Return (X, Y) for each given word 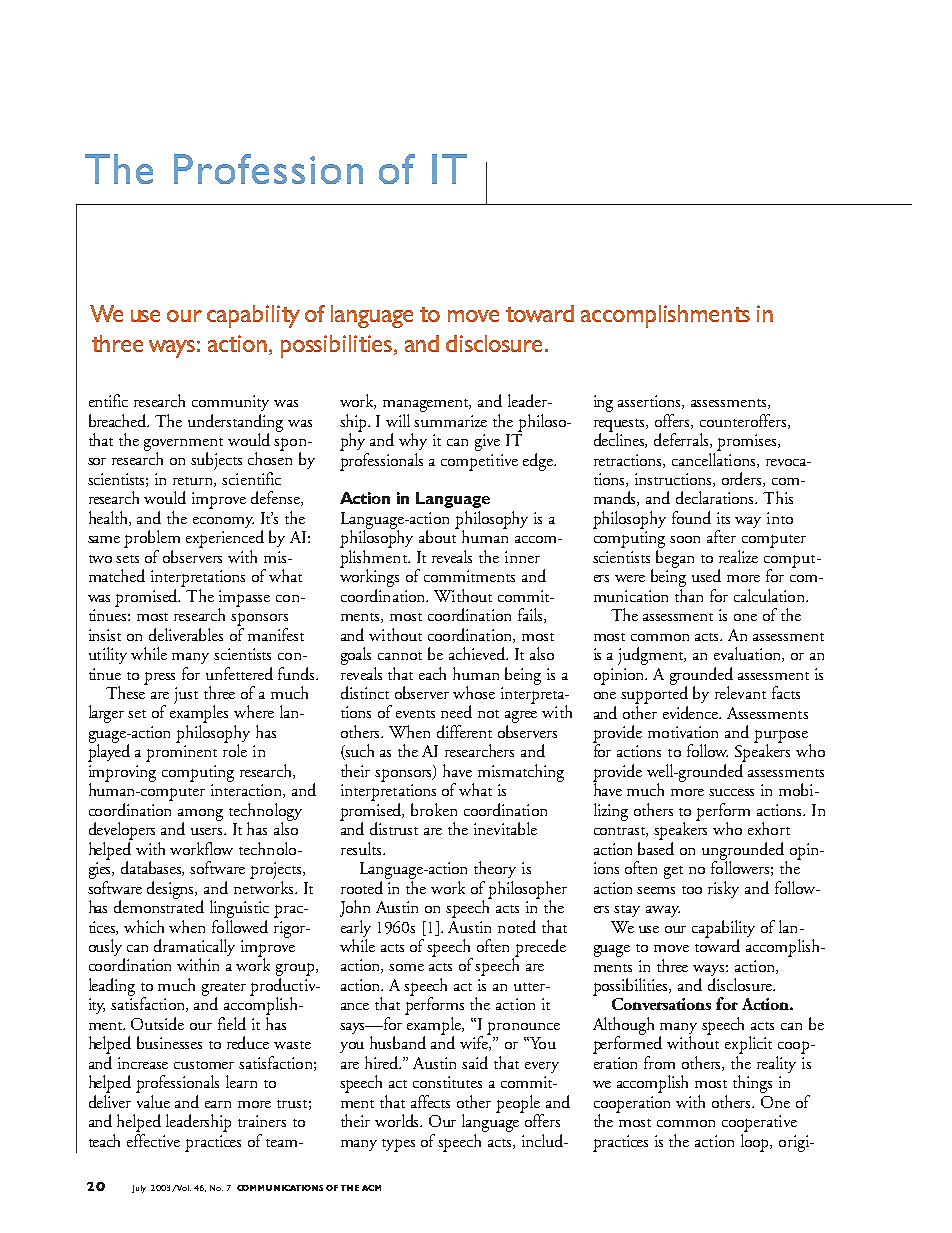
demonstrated (159, 905)
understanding (235, 424)
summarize (450, 421)
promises (748, 442)
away (663, 911)
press (159, 678)
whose (474, 692)
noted (517, 926)
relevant (740, 692)
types (398, 1145)
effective (153, 1139)
